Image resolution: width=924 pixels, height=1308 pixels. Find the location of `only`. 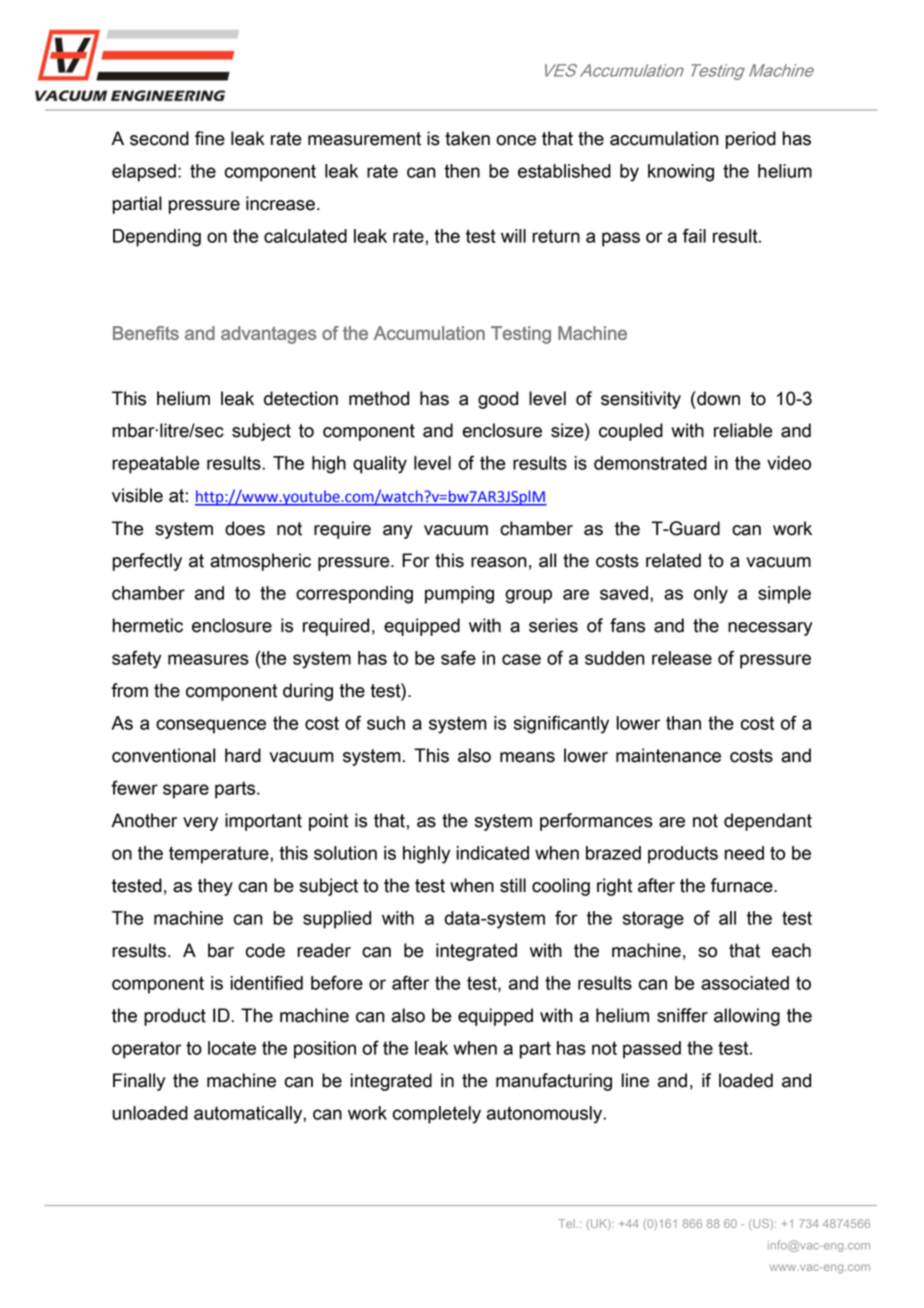

only is located at coordinates (711, 595).
